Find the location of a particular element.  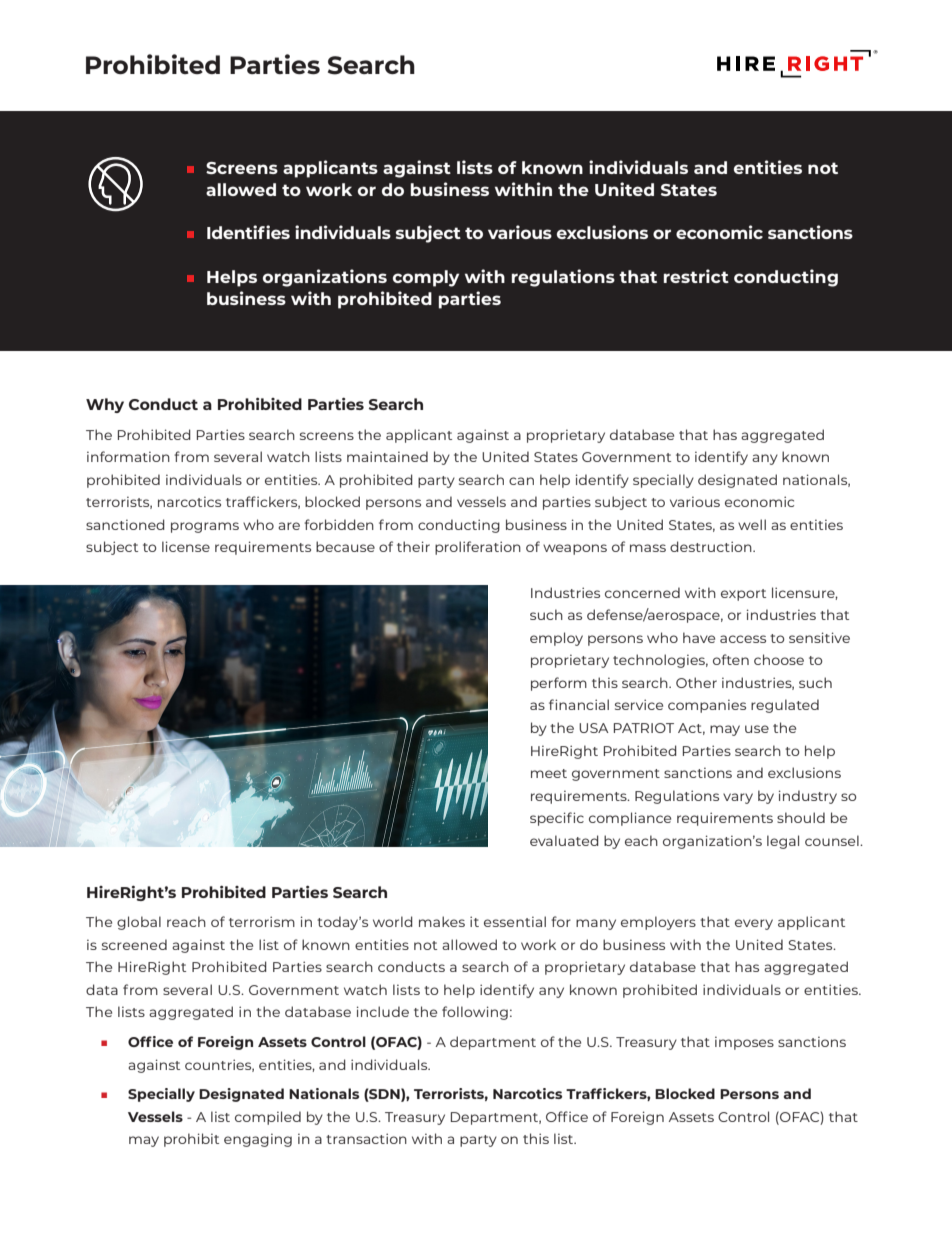

specific is located at coordinates (557, 819).
